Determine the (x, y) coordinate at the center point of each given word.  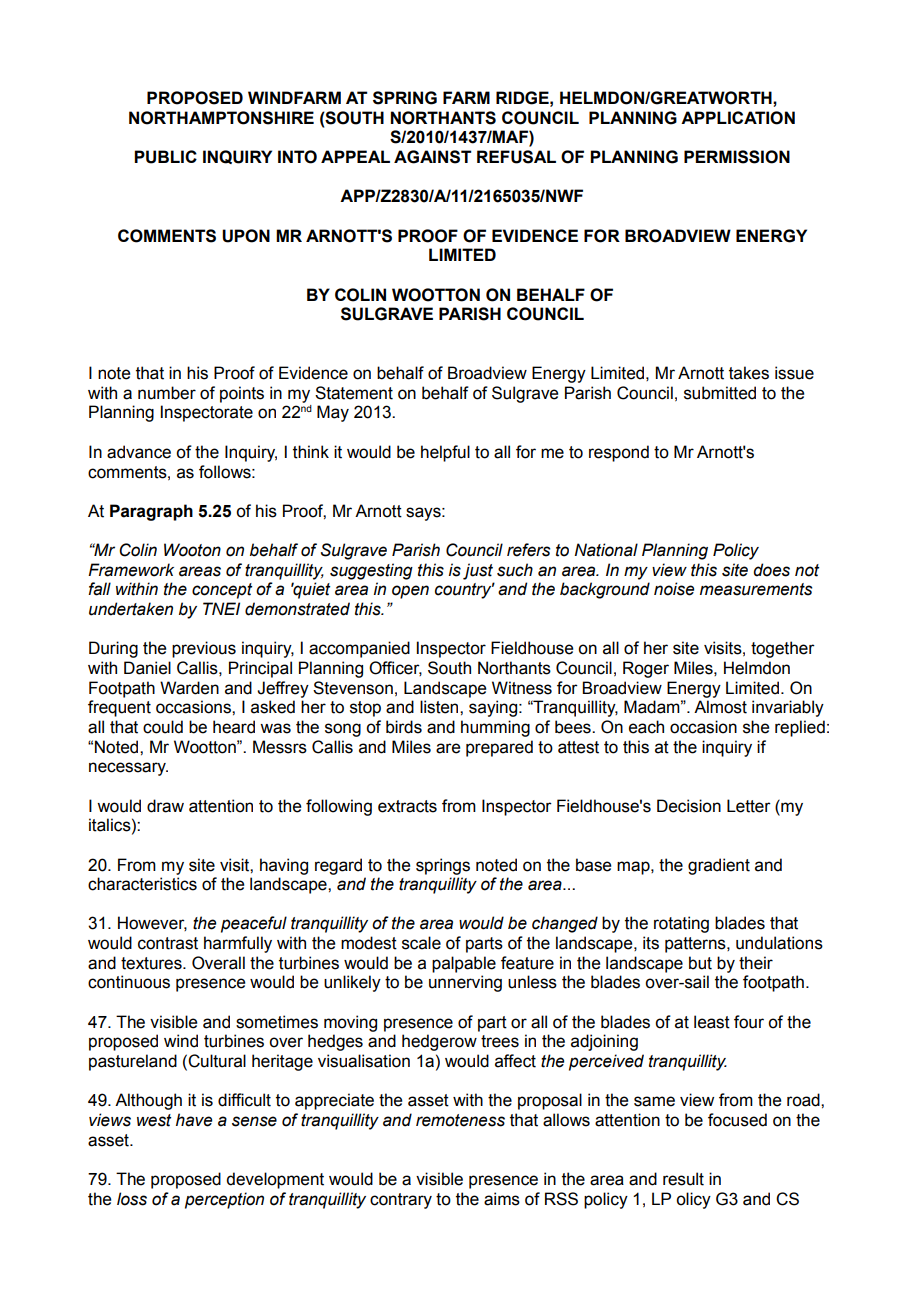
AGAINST (433, 157)
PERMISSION (737, 157)
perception (224, 1200)
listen (440, 707)
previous (204, 649)
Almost (720, 707)
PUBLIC (165, 157)
